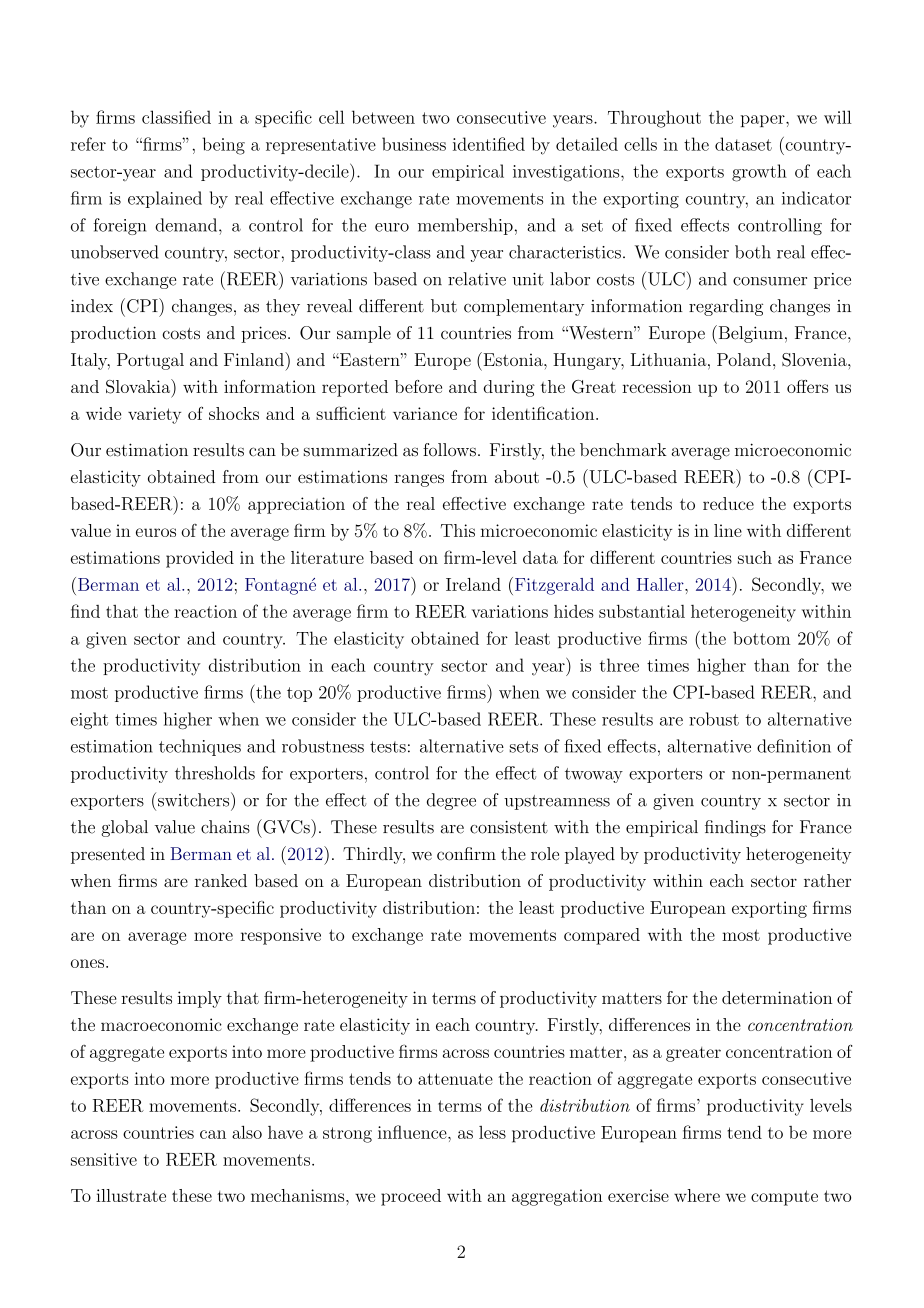  Describe the element at coordinates (247, 1132) in the screenshot. I see `also` at that location.
